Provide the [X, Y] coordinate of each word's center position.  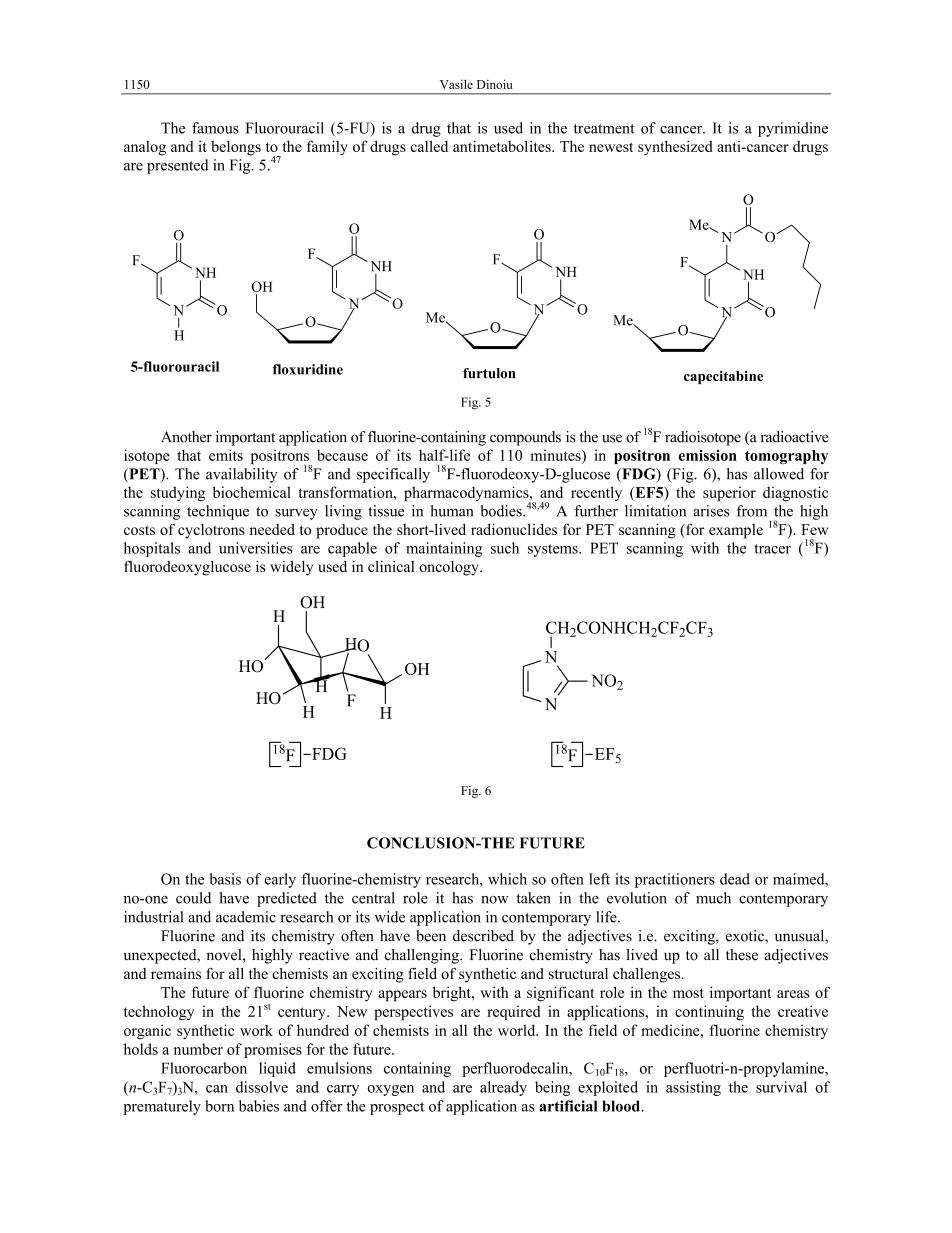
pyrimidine [793, 129]
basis [225, 879]
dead [735, 879]
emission [708, 455]
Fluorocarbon [204, 1068]
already [503, 1088]
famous [215, 128]
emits [226, 455]
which [507, 879]
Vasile [456, 84]
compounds [525, 438]
